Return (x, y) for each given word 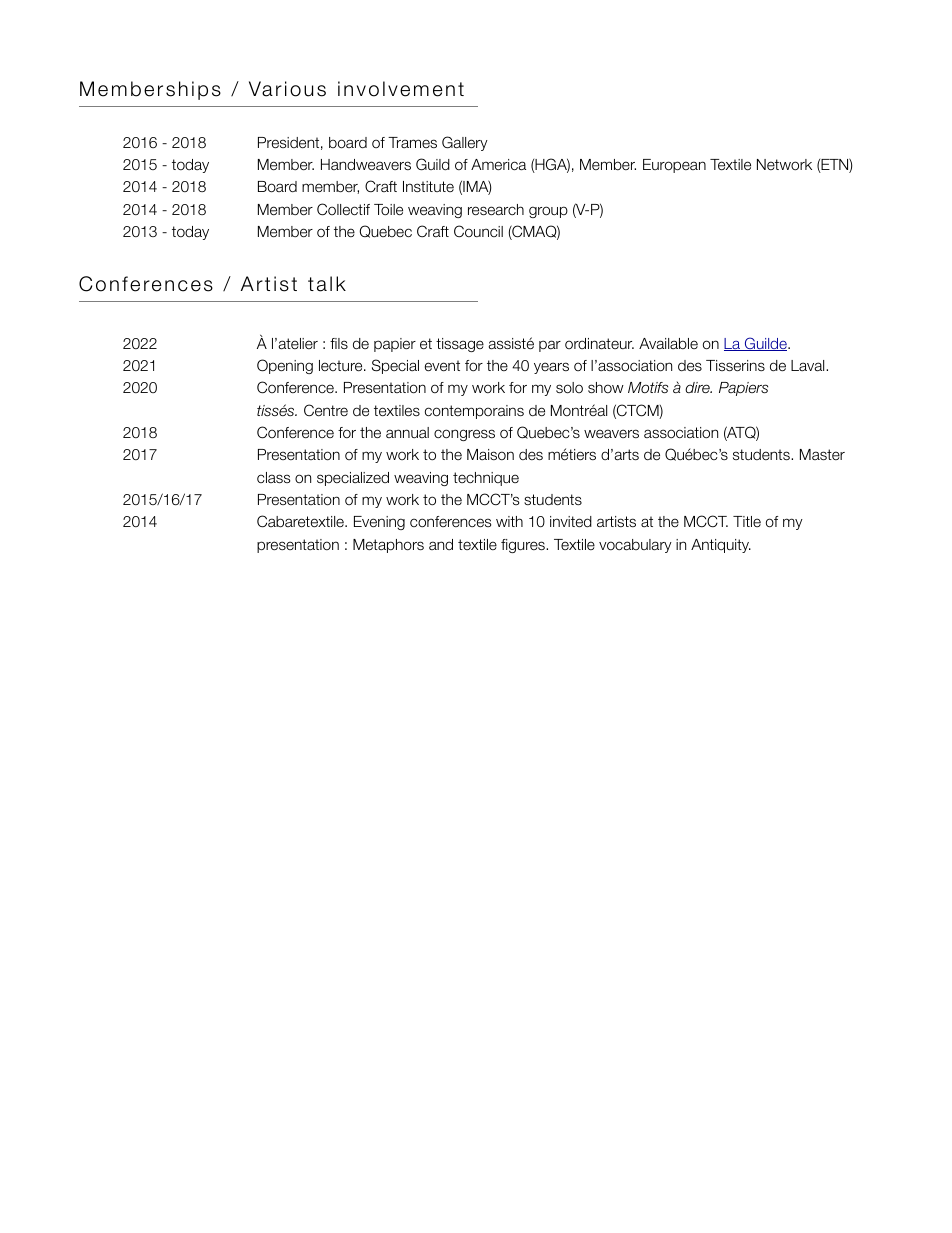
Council (478, 231)
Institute (428, 186)
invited (571, 521)
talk (327, 284)
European (674, 166)
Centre (326, 410)
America (498, 164)
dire (698, 387)
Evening (379, 523)
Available (668, 343)
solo (569, 388)
